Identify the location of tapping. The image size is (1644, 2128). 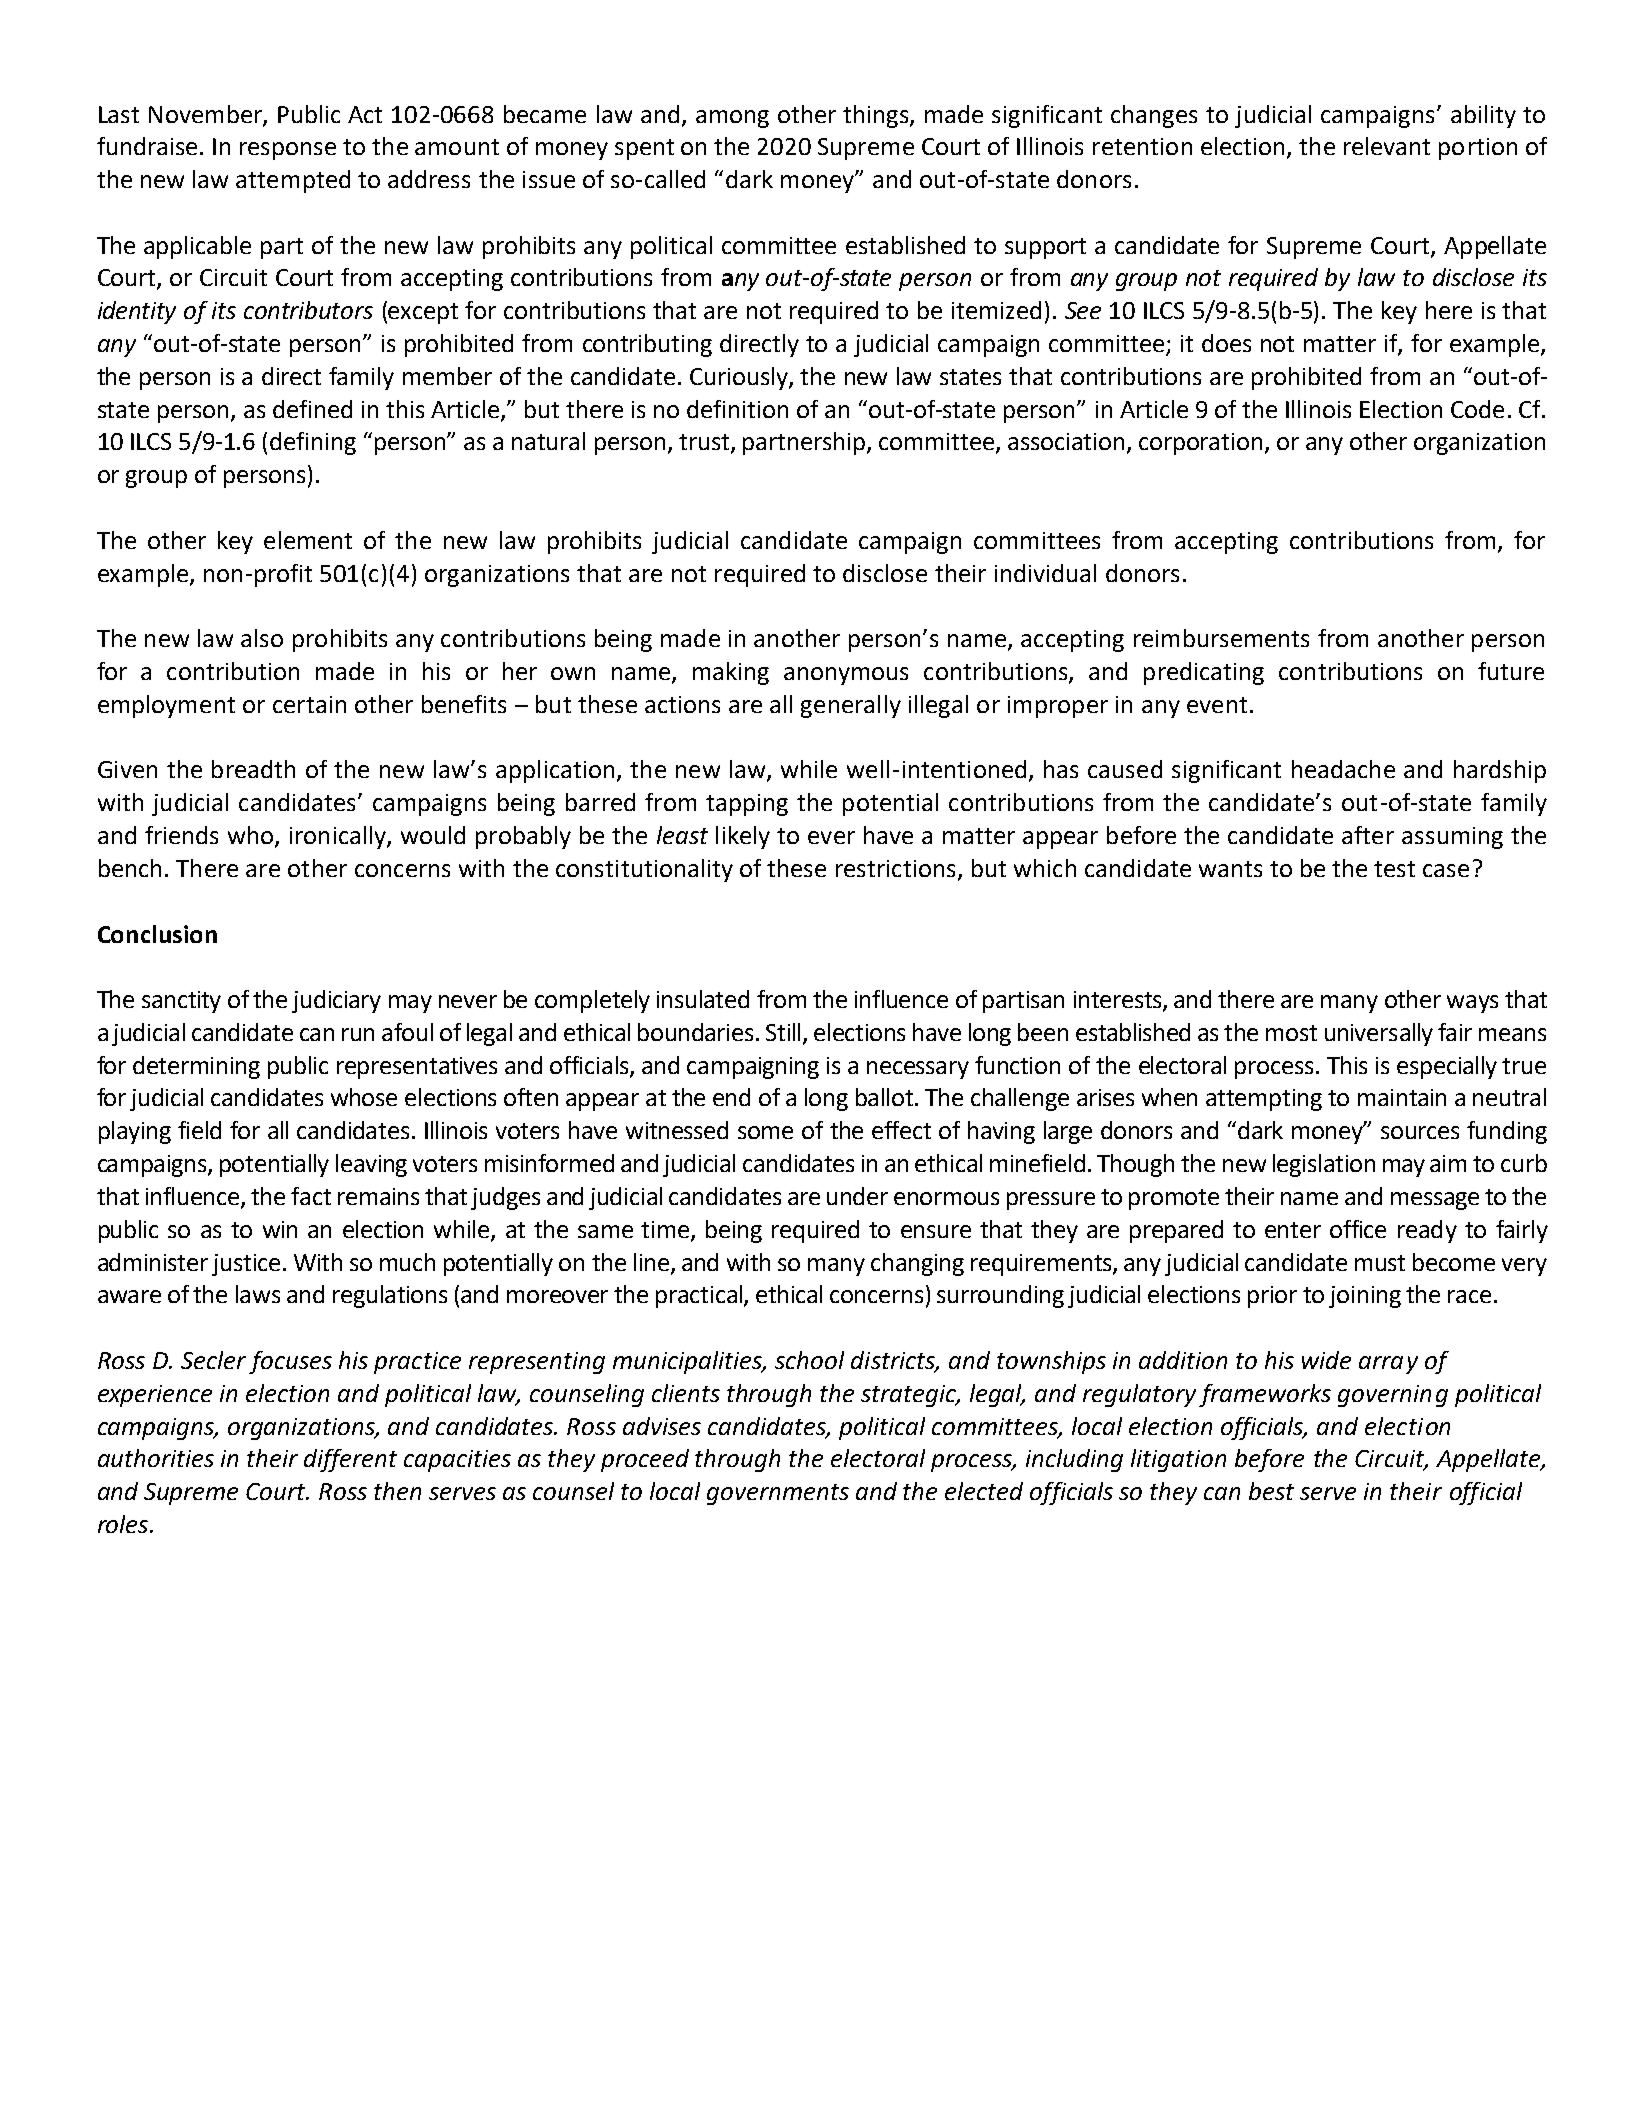
(747, 805).
